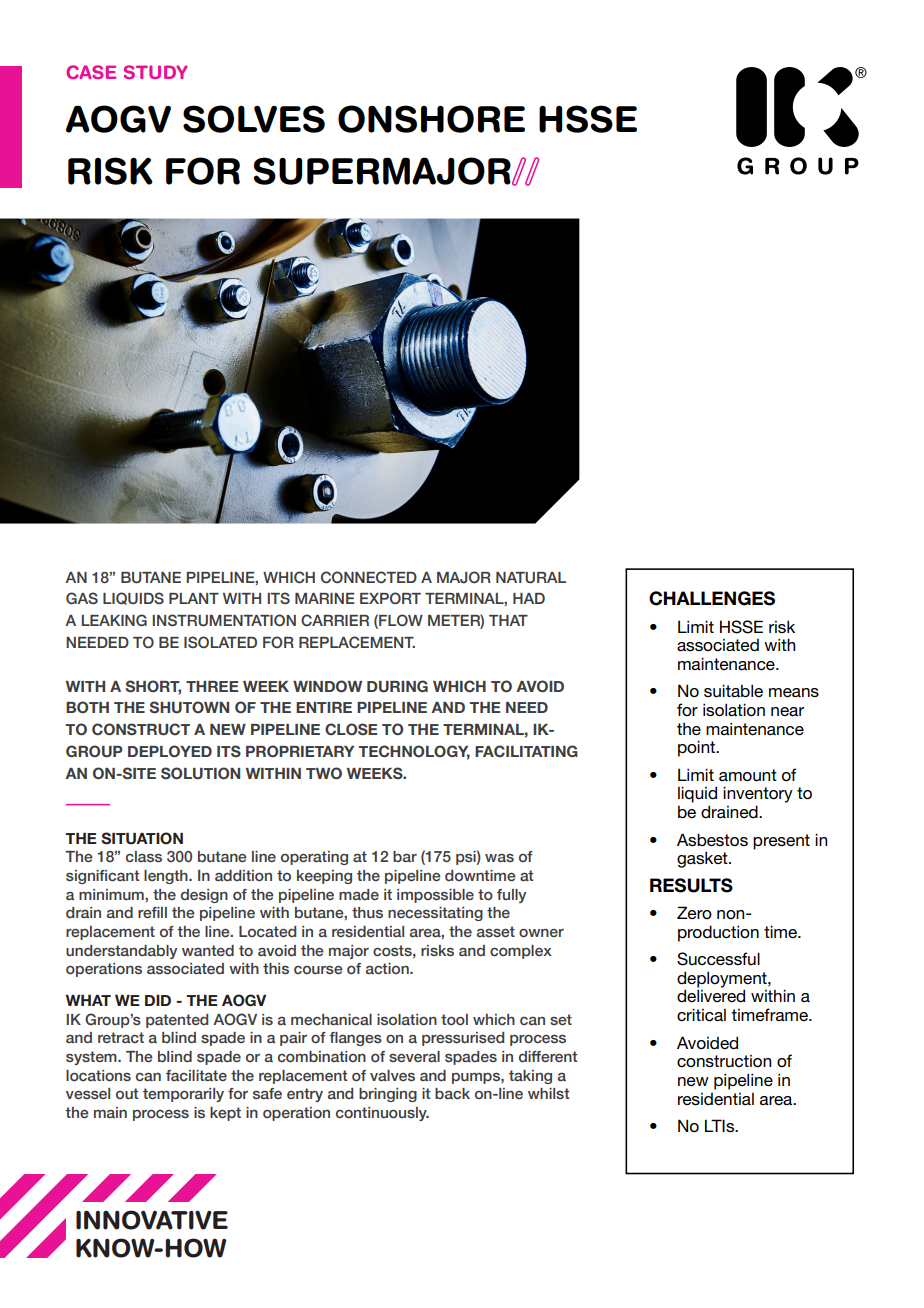 Image resolution: width=924 pixels, height=1308 pixels. Describe the element at coordinates (152, 1220) in the document. I see `INNOVATIVE` at that location.
